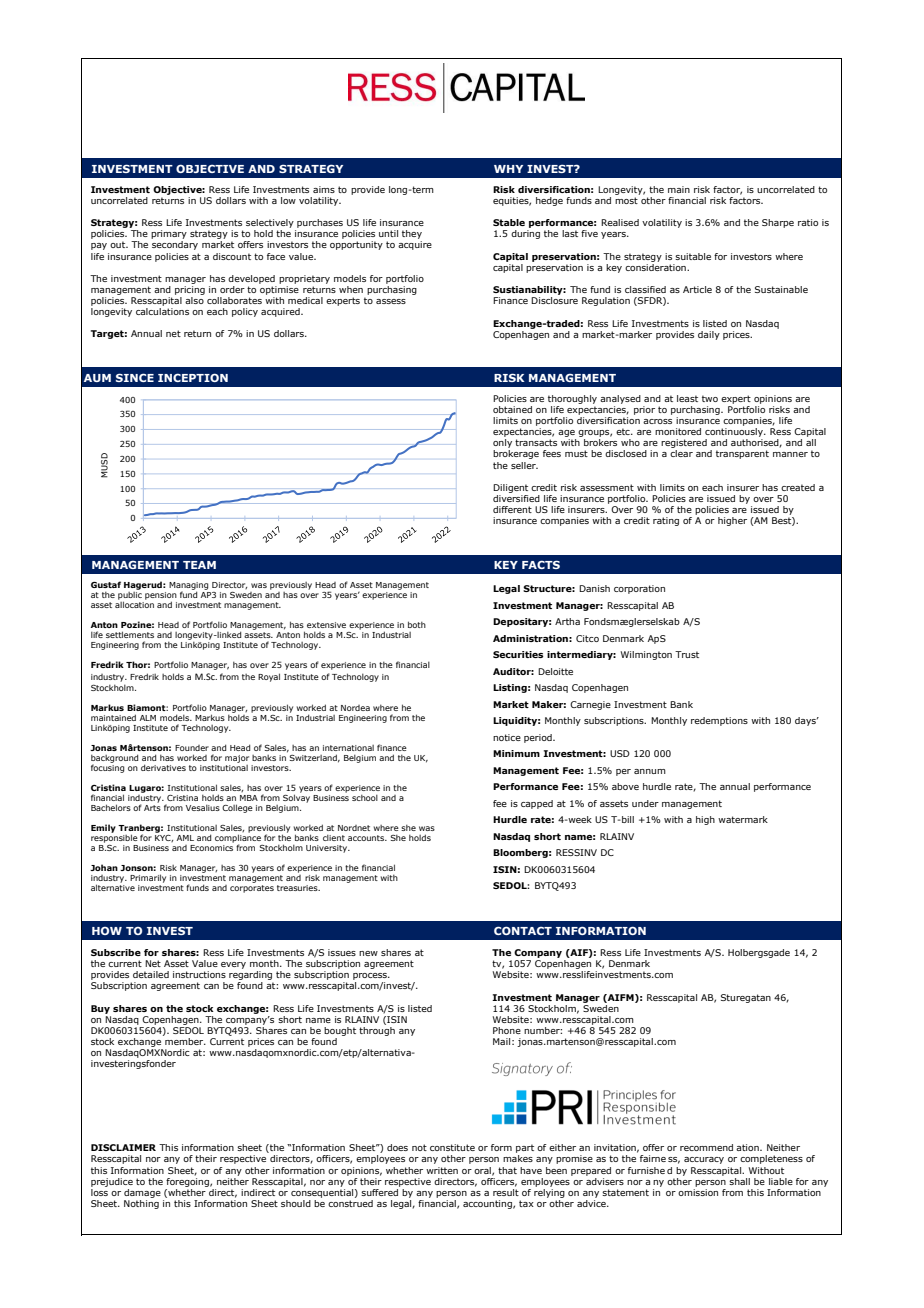 This screenshot has width=924, height=1308. What do you see at coordinates (169, 234) in the screenshot?
I see `primary` at bounding box center [169, 234].
